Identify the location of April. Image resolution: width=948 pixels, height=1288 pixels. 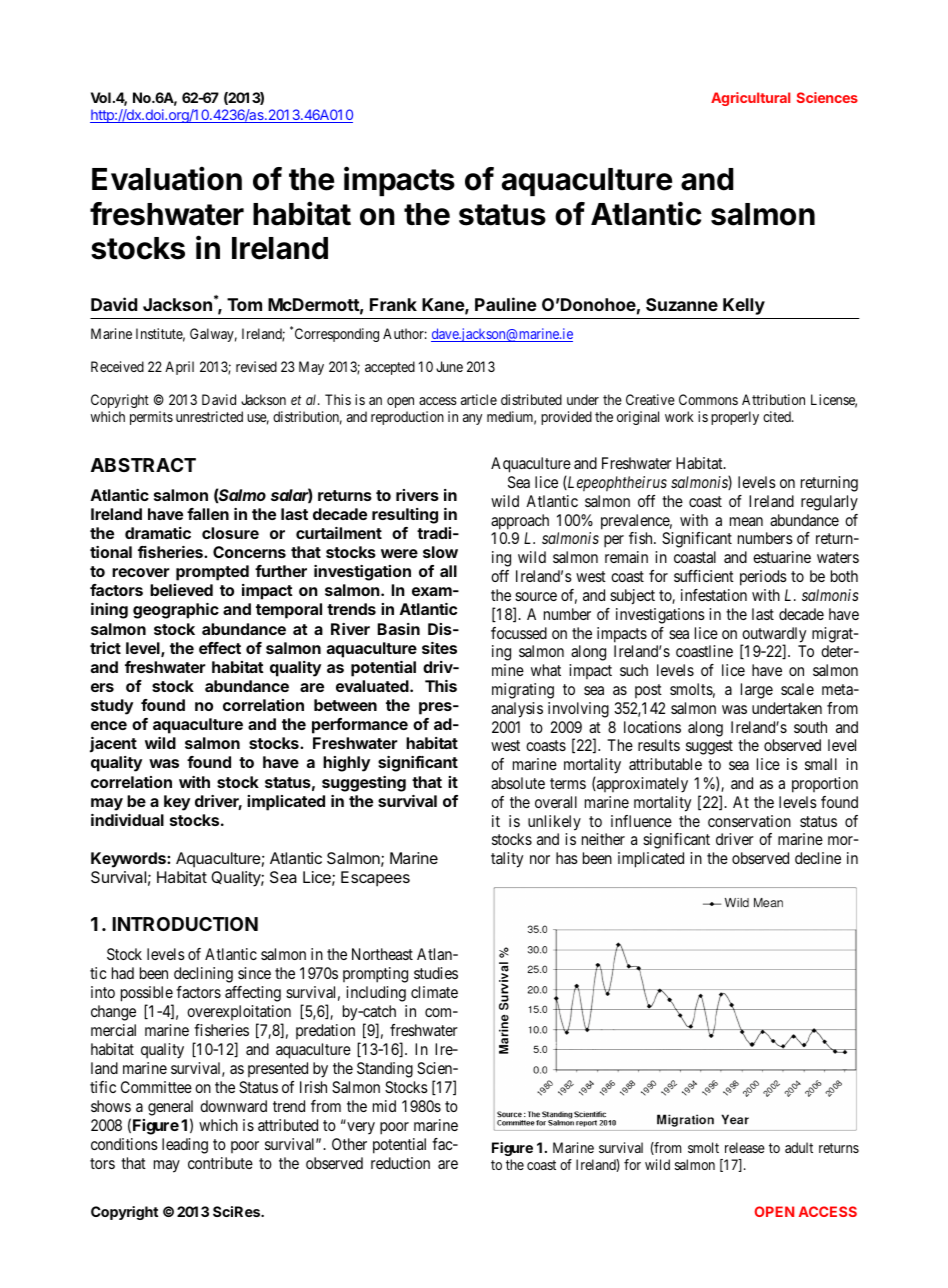
(179, 368).
